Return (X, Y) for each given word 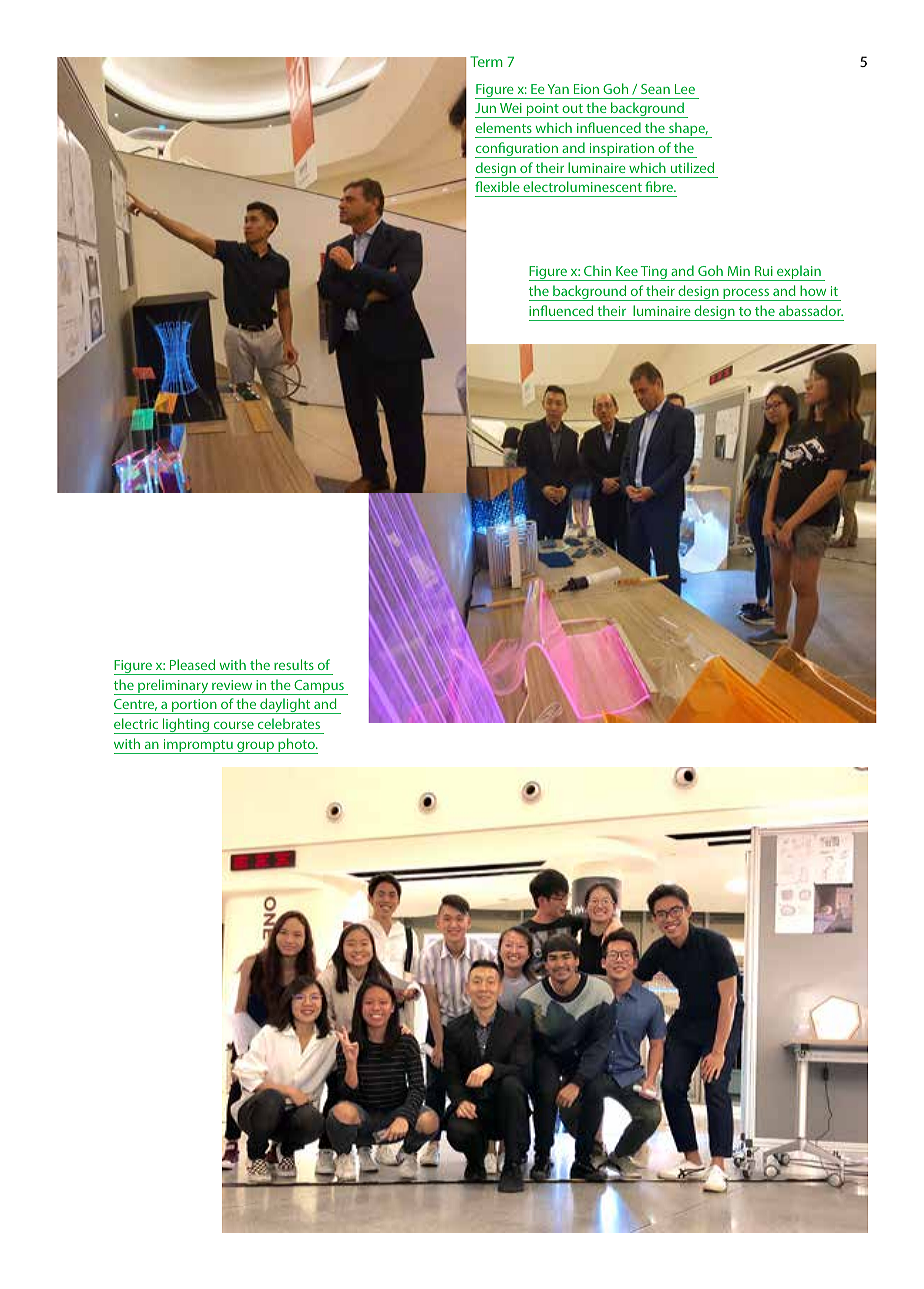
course (234, 725)
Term (486, 61)
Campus (319, 687)
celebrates (289, 723)
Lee (685, 89)
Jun (485, 108)
